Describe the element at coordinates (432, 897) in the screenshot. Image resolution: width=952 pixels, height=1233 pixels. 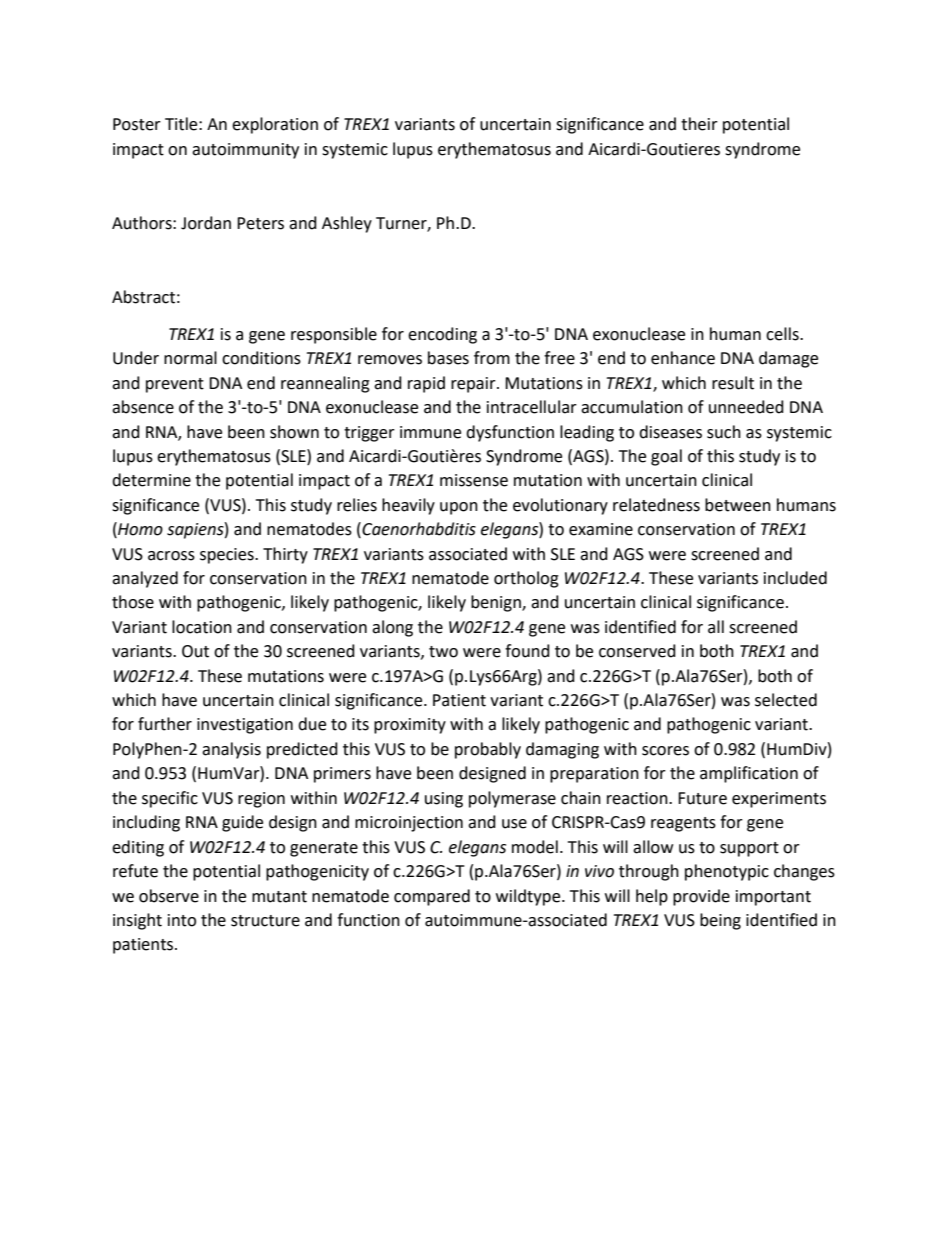
I see `compared` at that location.
